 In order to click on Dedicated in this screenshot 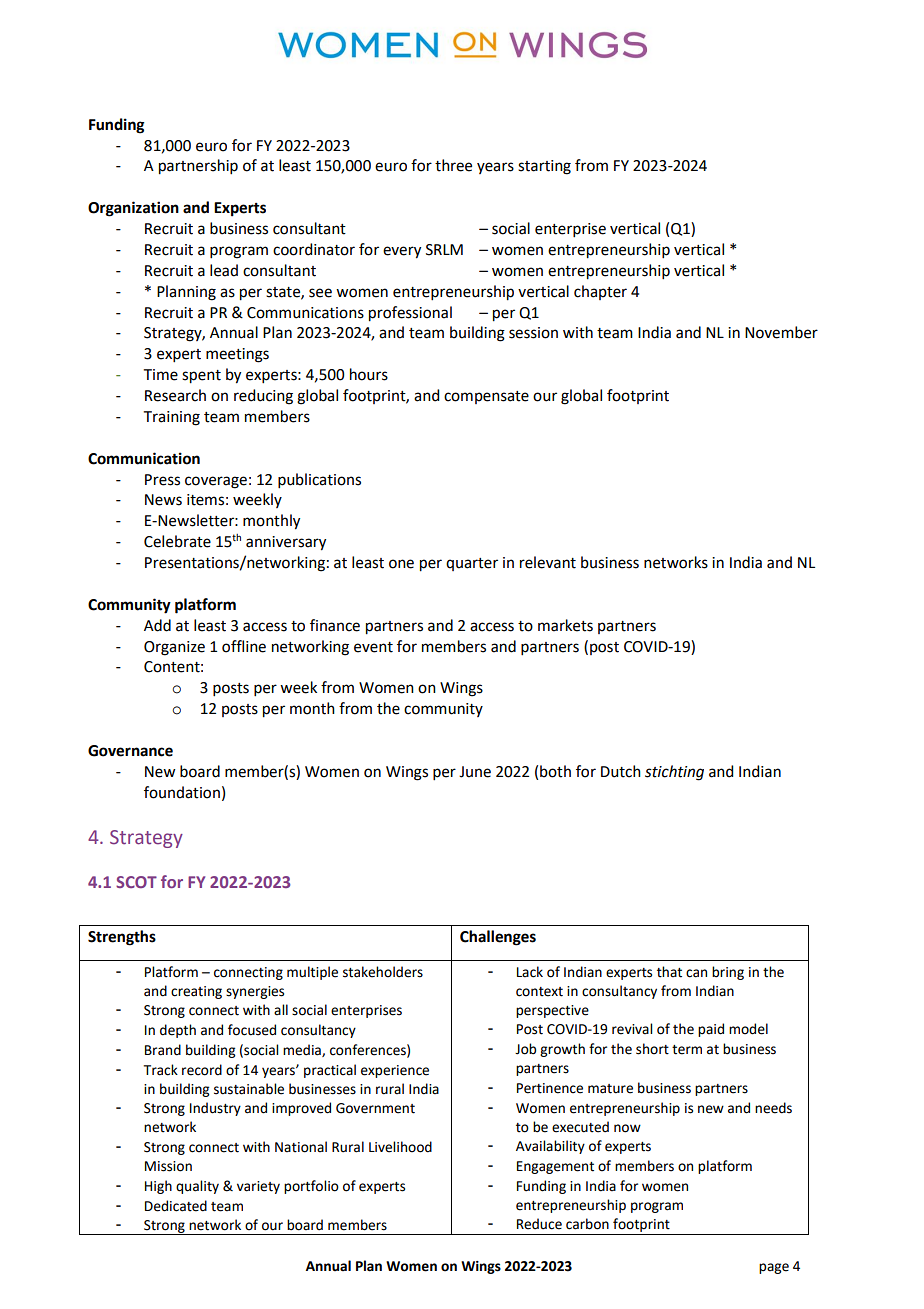, I will do `click(176, 1206)`.
